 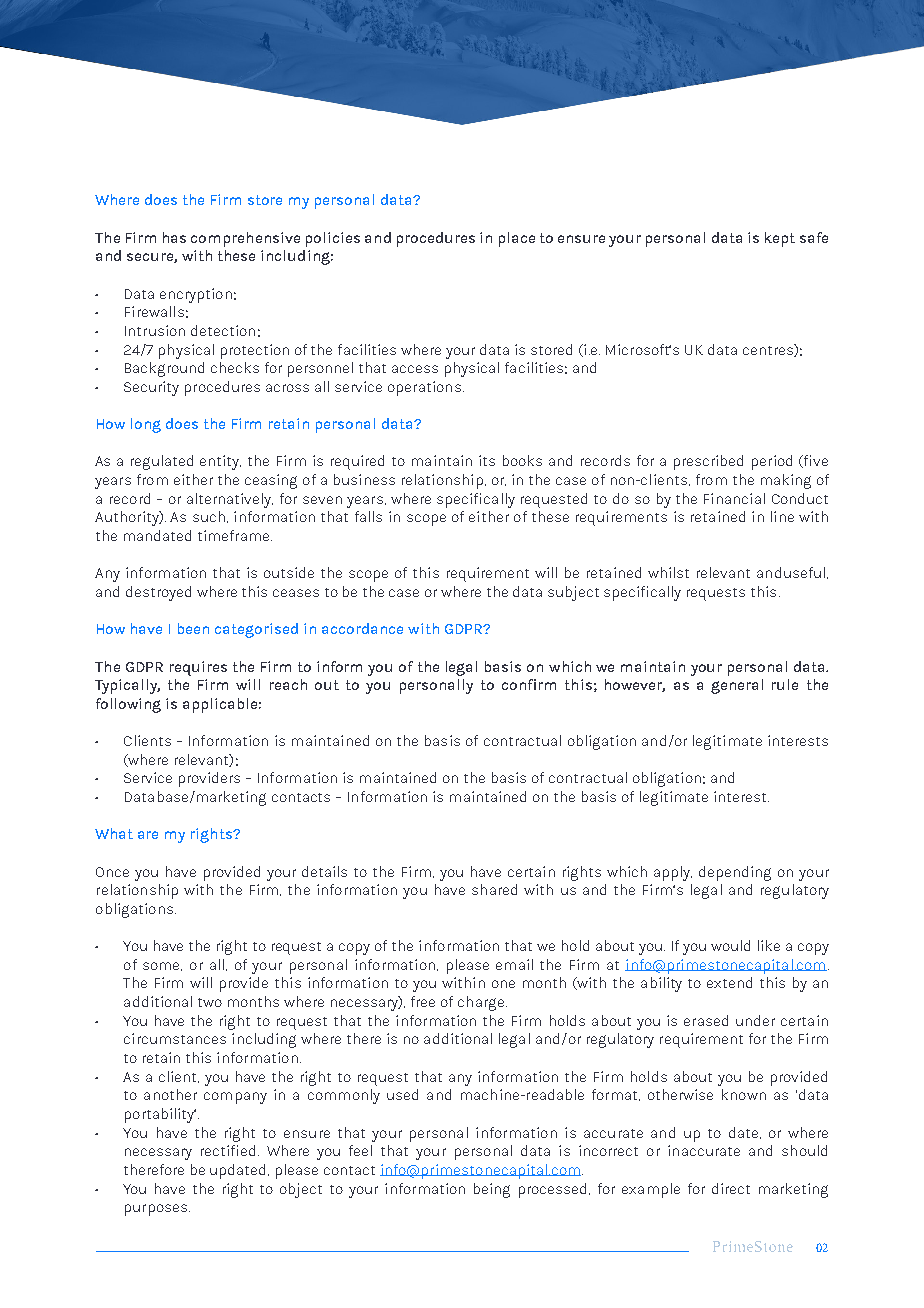 I want to click on being, so click(x=492, y=1190).
